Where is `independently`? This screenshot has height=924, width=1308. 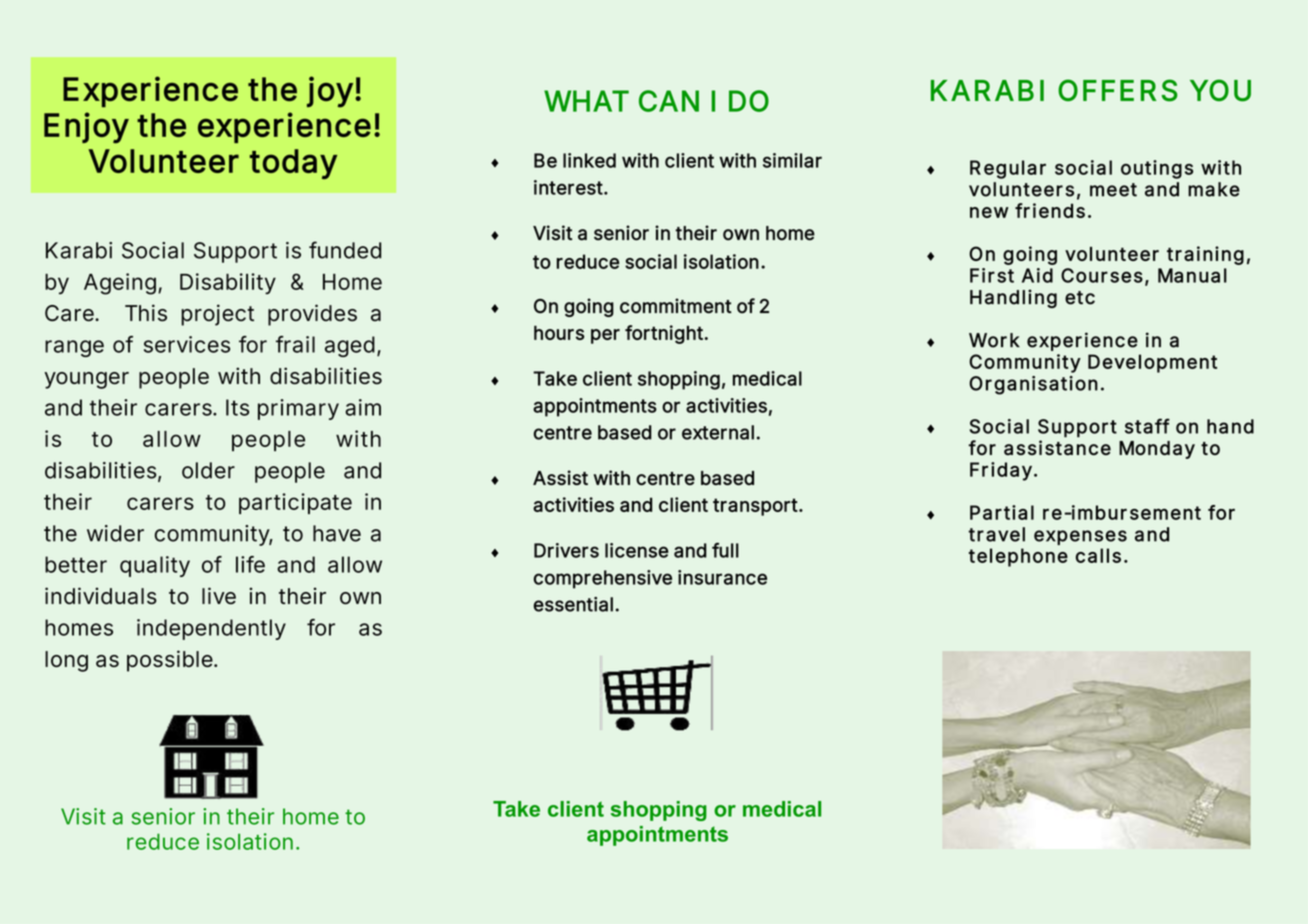 independently is located at coordinates (211, 629).
